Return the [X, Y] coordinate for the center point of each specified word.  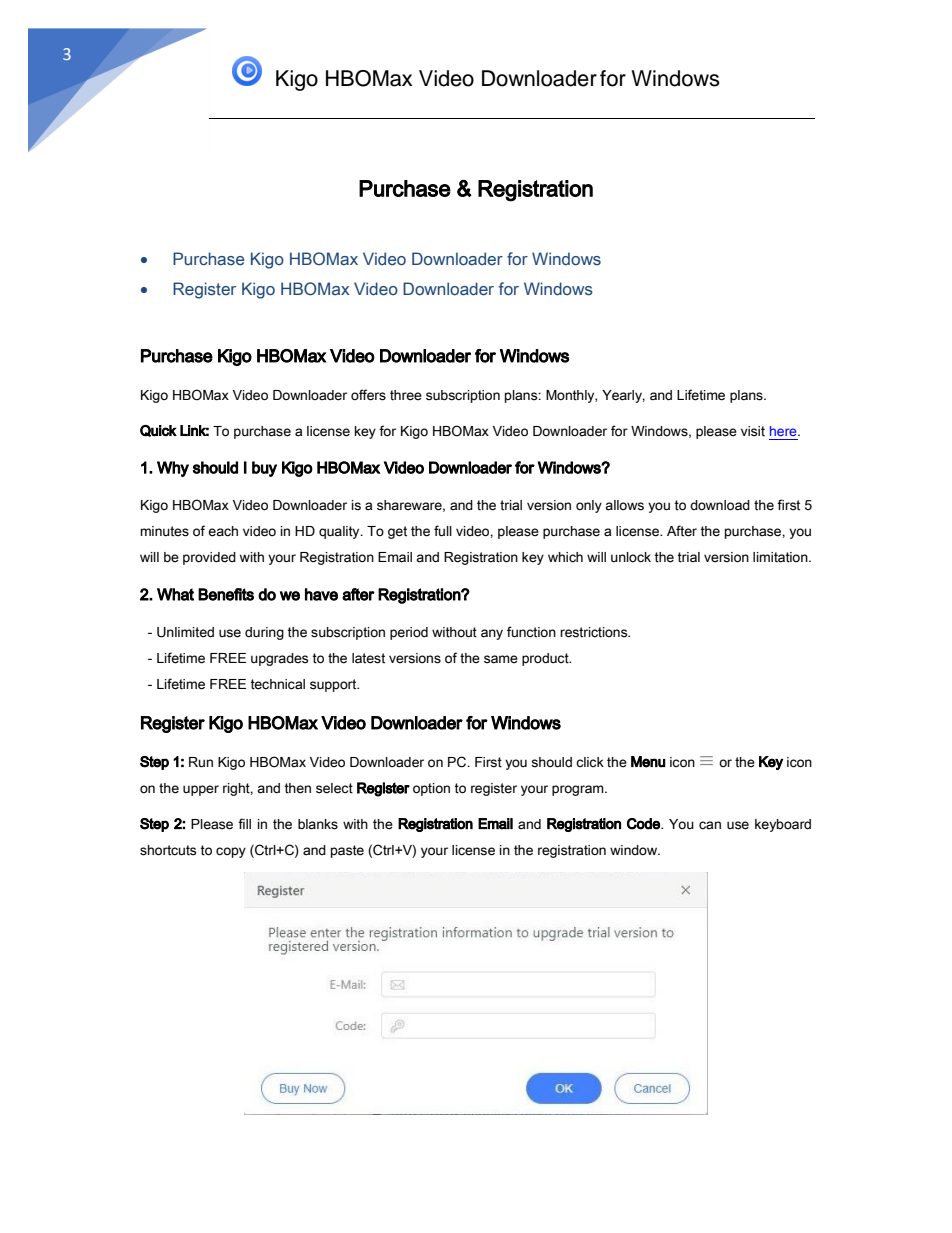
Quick [158, 431]
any [492, 634]
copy [231, 852]
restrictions [595, 632]
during [264, 633]
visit [753, 431]
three [406, 395]
